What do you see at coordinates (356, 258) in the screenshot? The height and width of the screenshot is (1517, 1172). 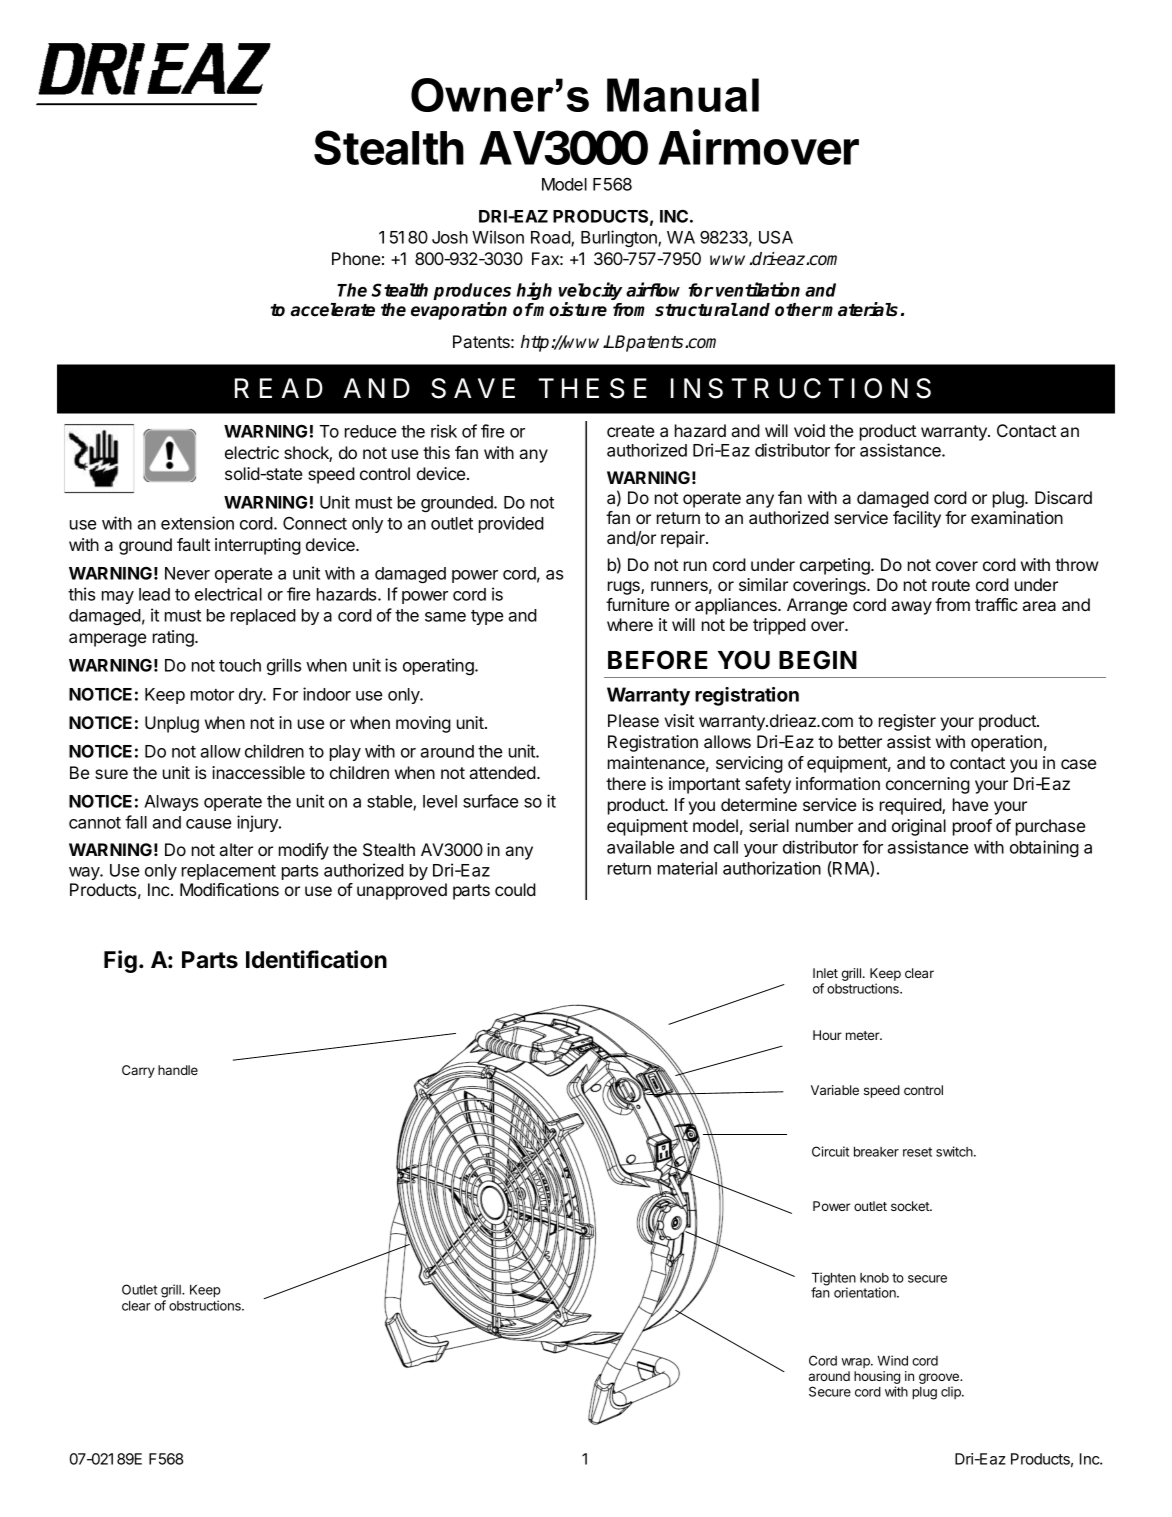 I see `Phone` at bounding box center [356, 258].
